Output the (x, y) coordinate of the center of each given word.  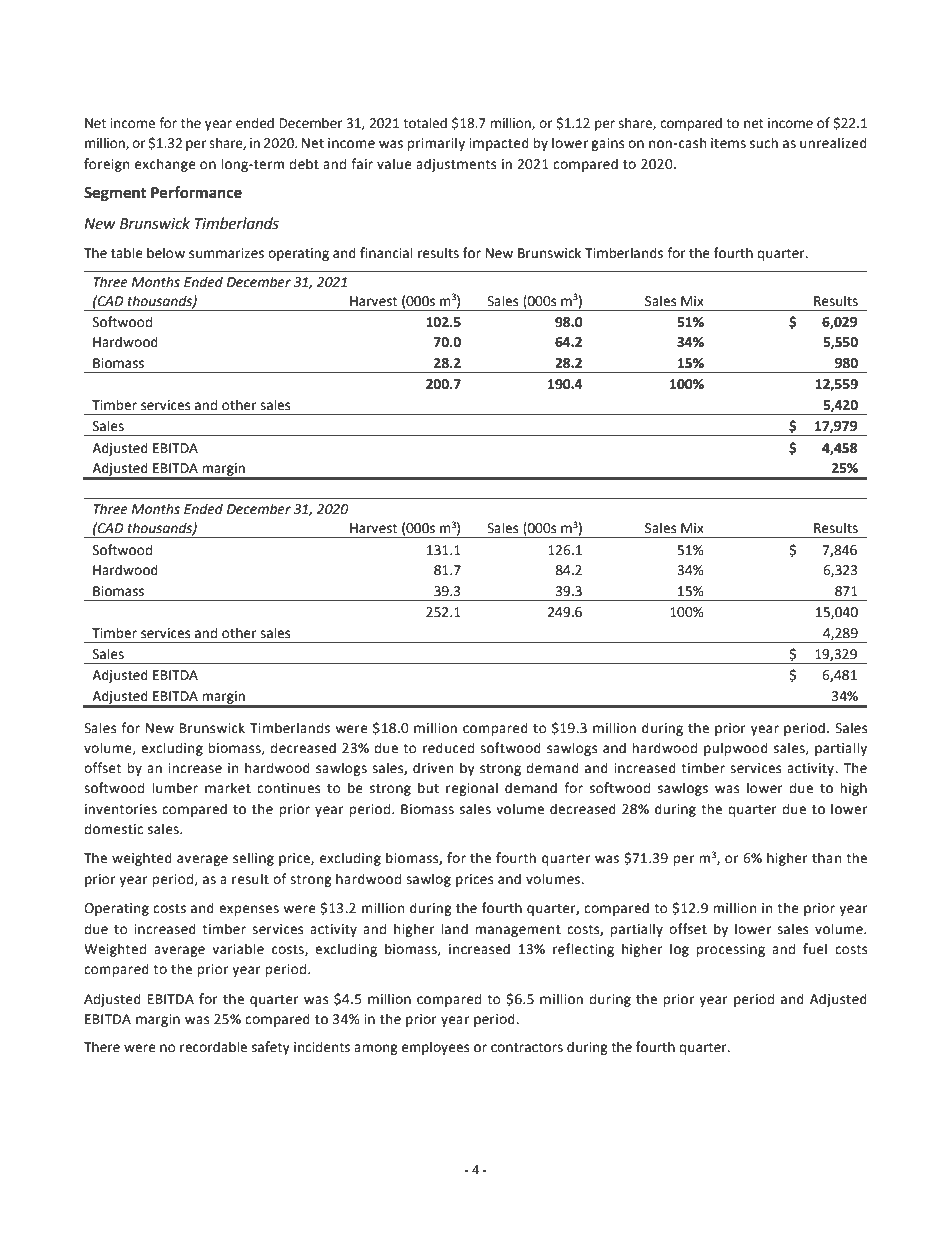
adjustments (456, 165)
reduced (448, 748)
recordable (213, 1047)
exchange (165, 165)
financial (386, 253)
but (428, 788)
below (166, 253)
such (764, 143)
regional (472, 789)
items (728, 143)
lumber (175, 788)
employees (435, 1048)
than (826, 858)
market (228, 788)
